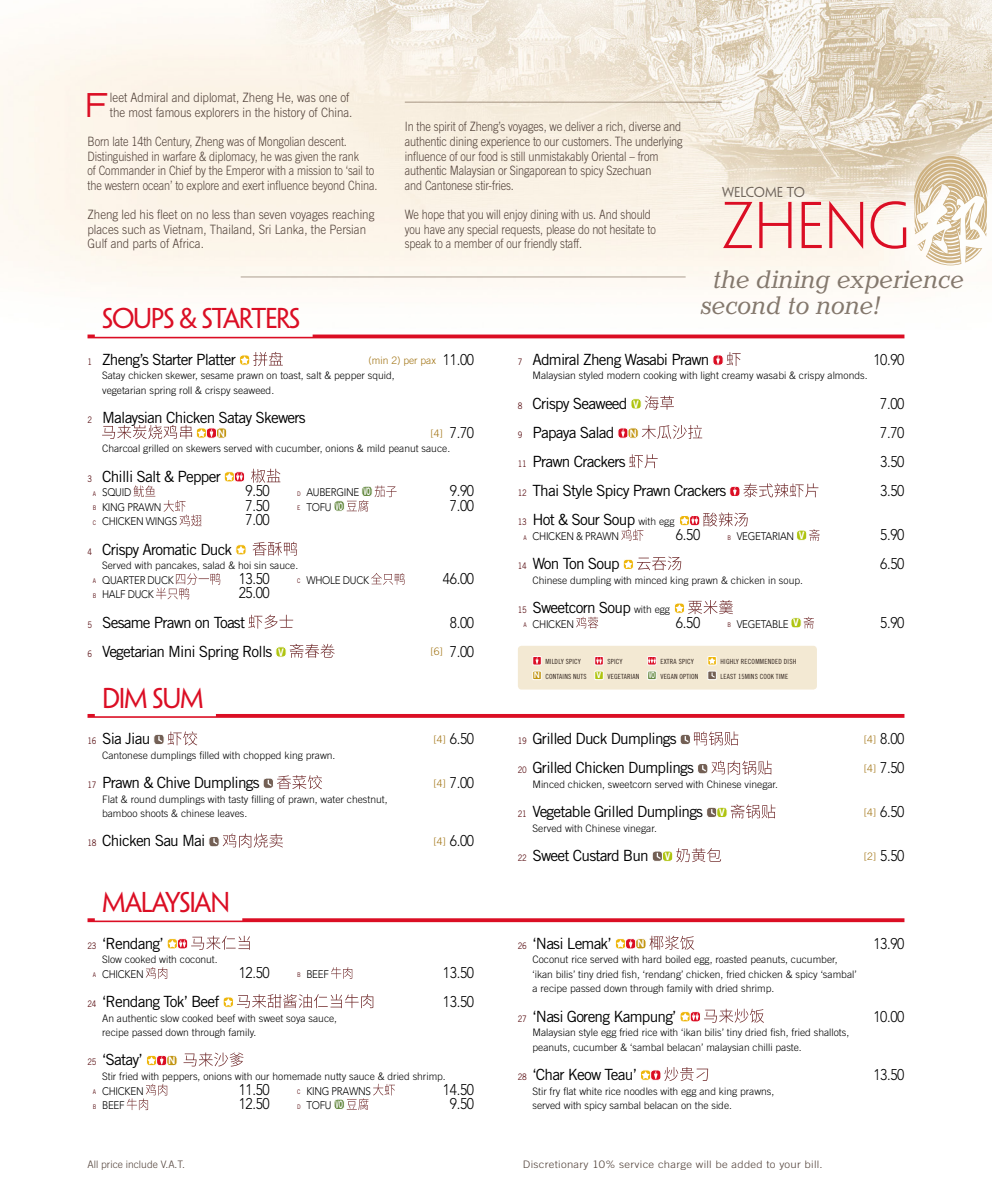 This screenshot has width=992, height=1204. Describe the element at coordinates (181, 651) in the screenshot. I see `Mini` at that location.
